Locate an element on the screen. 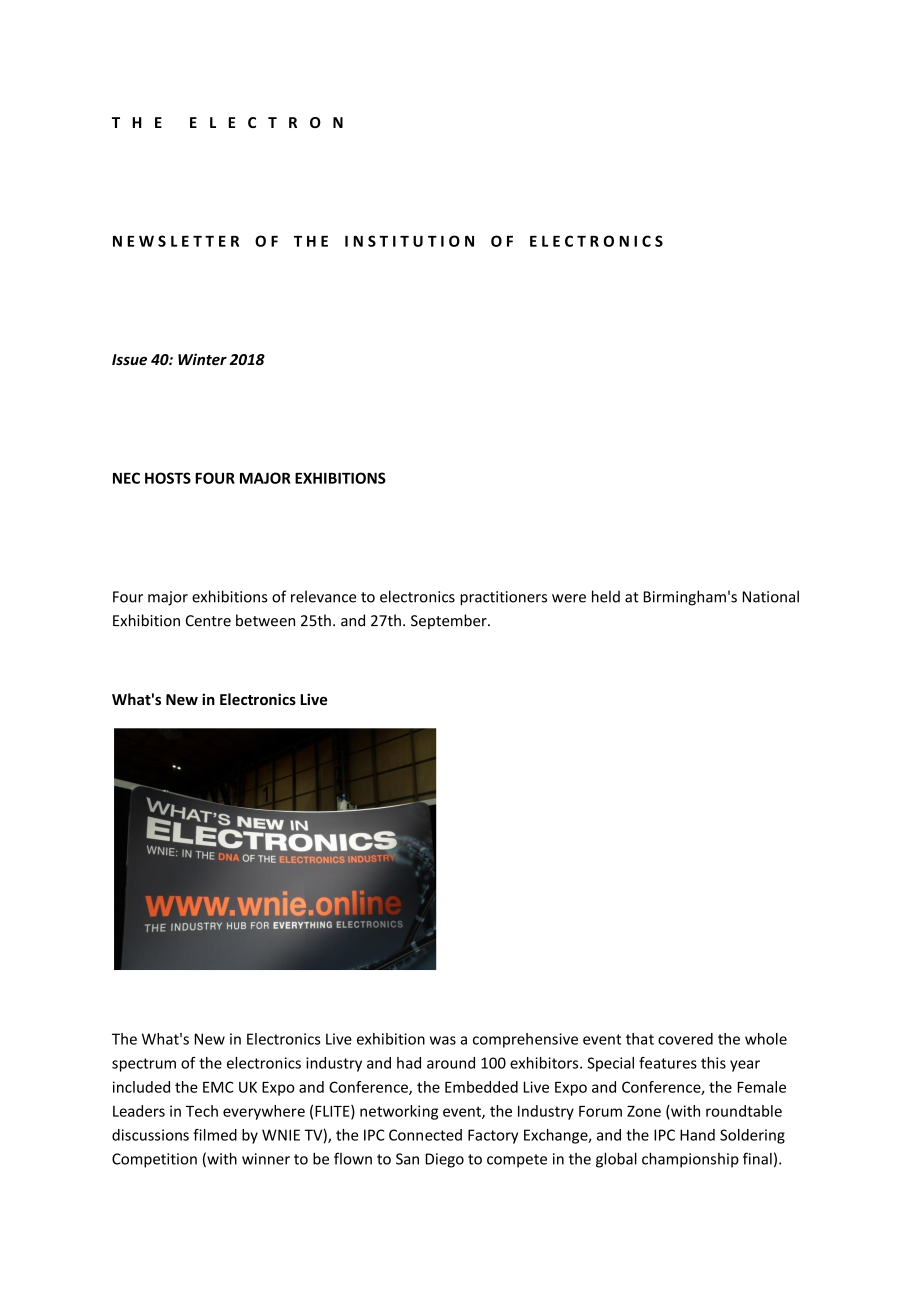 The image size is (924, 1307). September is located at coordinates (450, 621).
